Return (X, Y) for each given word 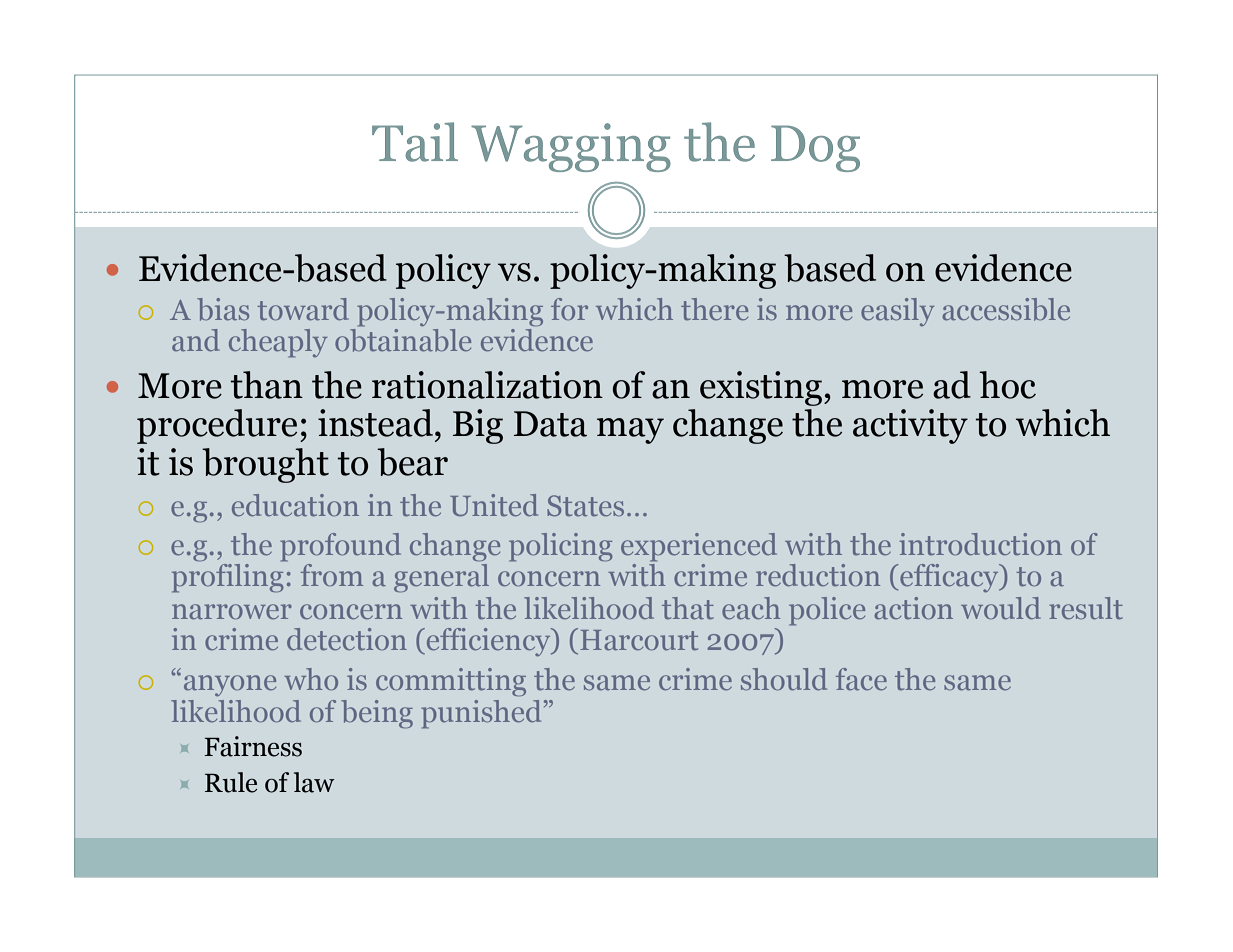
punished (481, 714)
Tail (415, 142)
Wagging (571, 147)
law (314, 782)
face (861, 679)
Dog (815, 148)
